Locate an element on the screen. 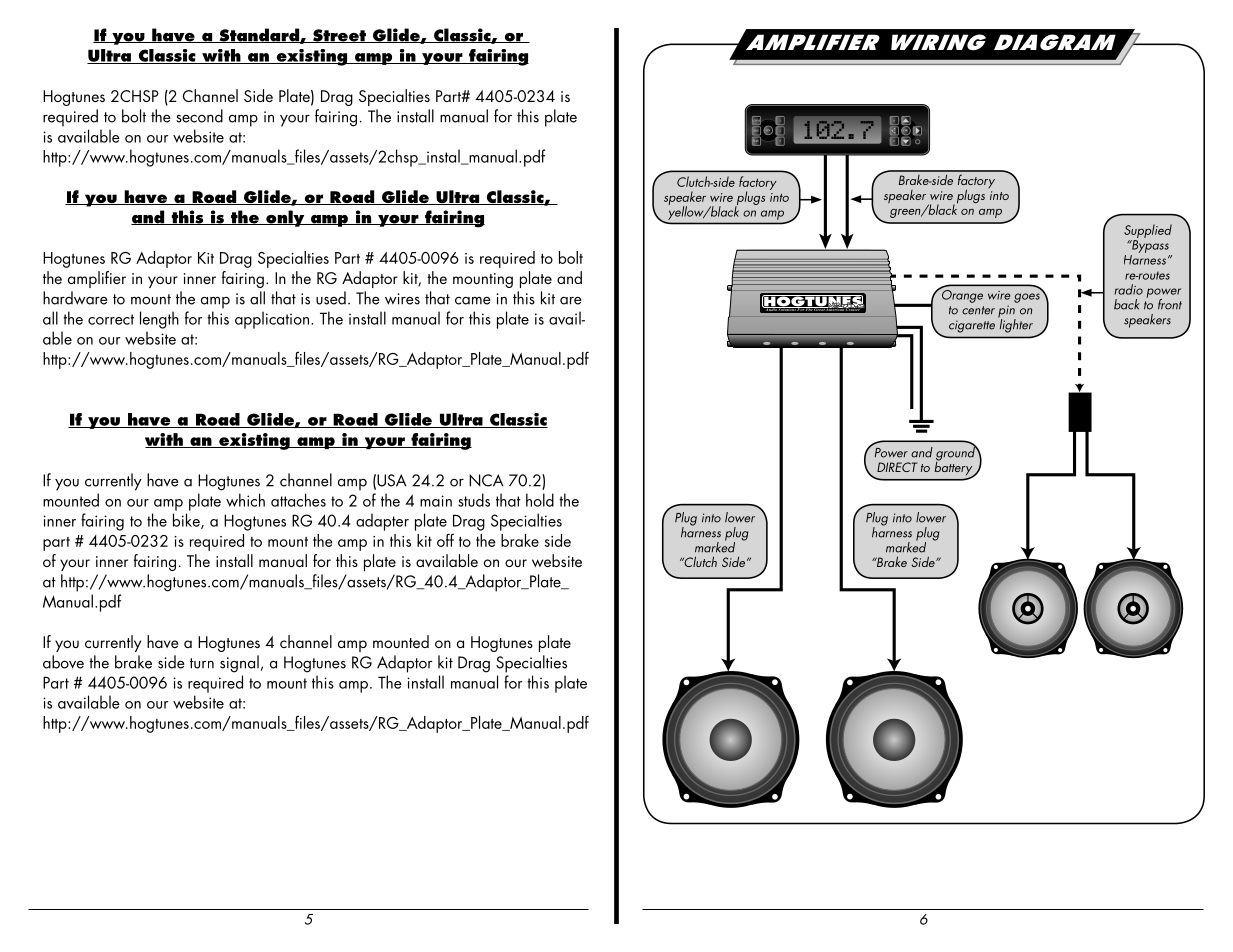 The image size is (1233, 952). used is located at coordinates (331, 298).
